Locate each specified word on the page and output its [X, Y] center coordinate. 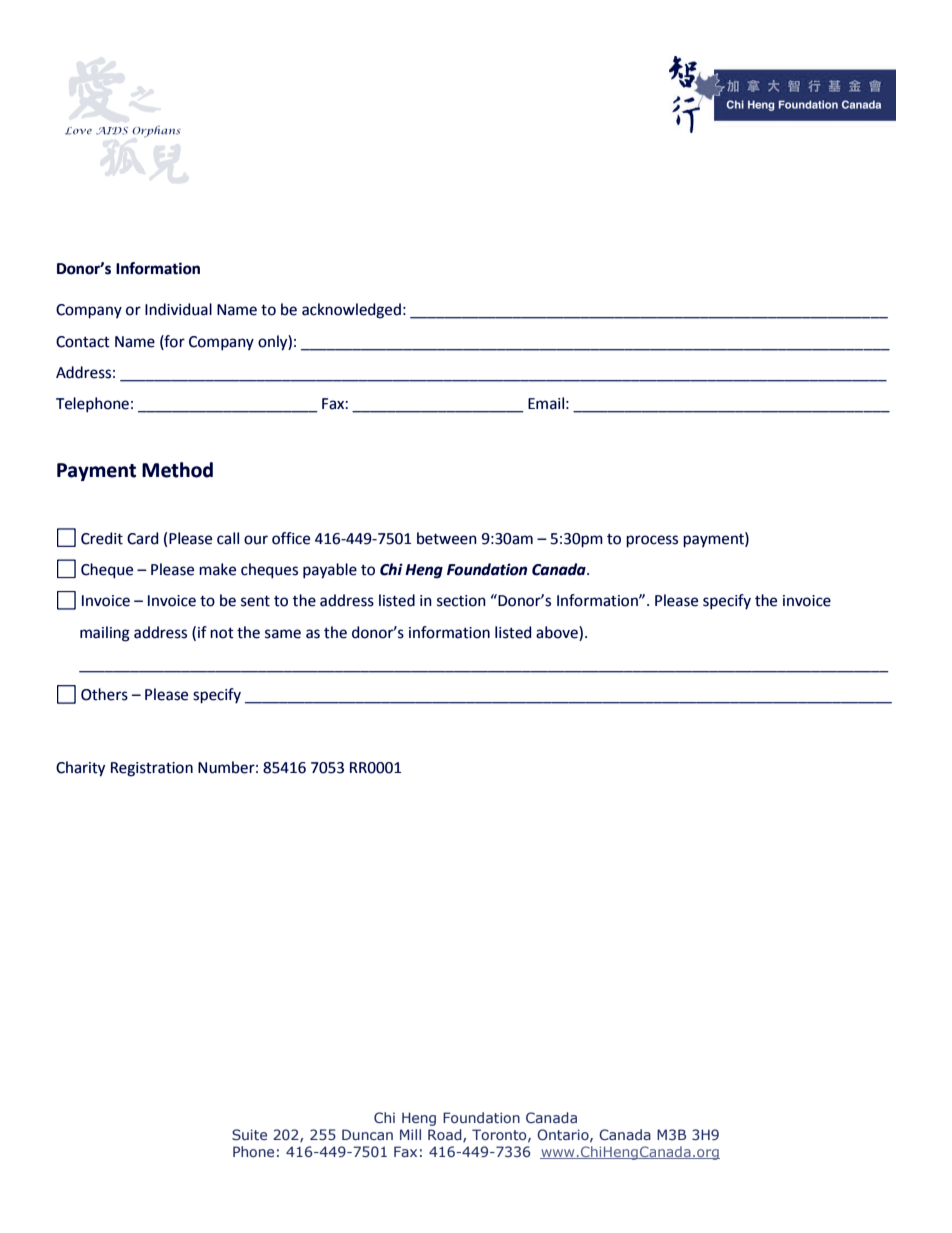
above [558, 632]
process [652, 541]
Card [142, 538]
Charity [80, 769]
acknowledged [351, 311]
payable [330, 571]
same [283, 634]
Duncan [367, 1134]
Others [104, 694]
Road [446, 1136]
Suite [249, 1134]
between [447, 538]
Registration [152, 769]
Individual [178, 309]
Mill [410, 1134]
